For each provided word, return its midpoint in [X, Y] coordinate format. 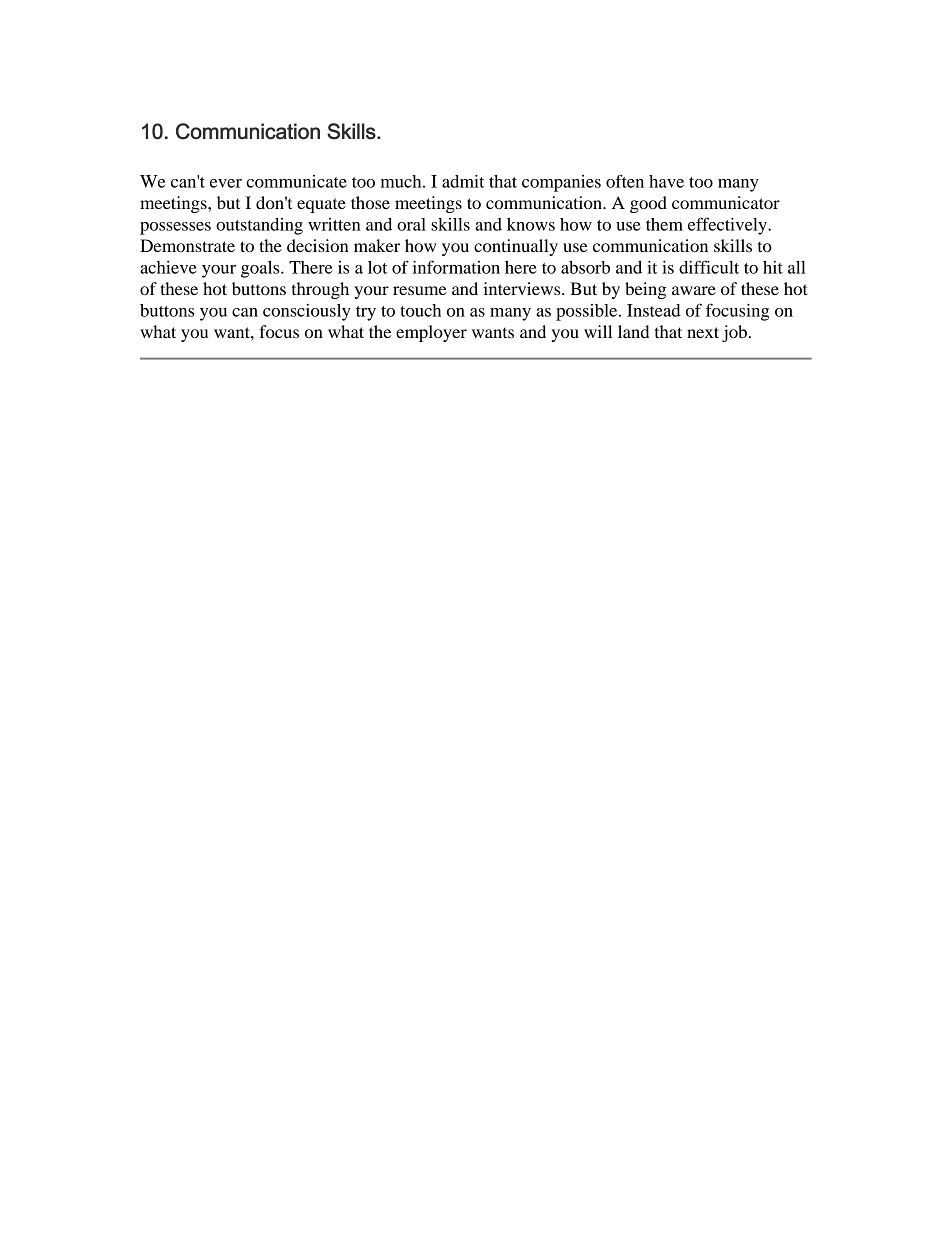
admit [463, 181]
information [456, 267]
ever [226, 183]
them [664, 224]
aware [694, 290]
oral [411, 224]
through [320, 290]
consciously [307, 312]
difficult [709, 267]
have [666, 181]
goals [261, 269]
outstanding [259, 226]
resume [420, 290]
